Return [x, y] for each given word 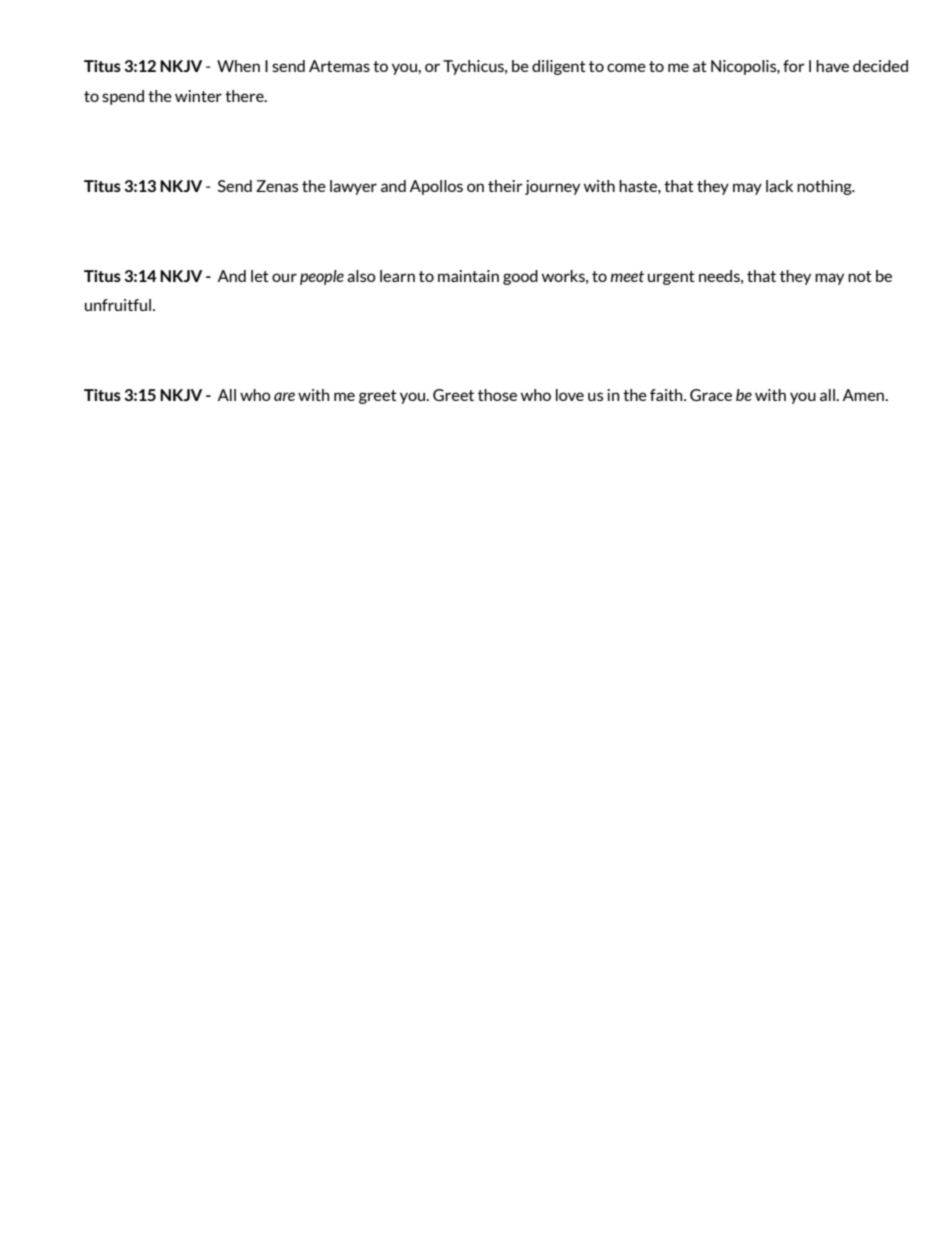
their [505, 186]
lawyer [353, 187]
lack [779, 186]
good [520, 277]
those [497, 395]
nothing [825, 187]
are [284, 396]
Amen [864, 395]
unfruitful [118, 305]
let [260, 276]
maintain [468, 276]
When [238, 66]
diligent [559, 67]
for [794, 66]
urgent [671, 278]
